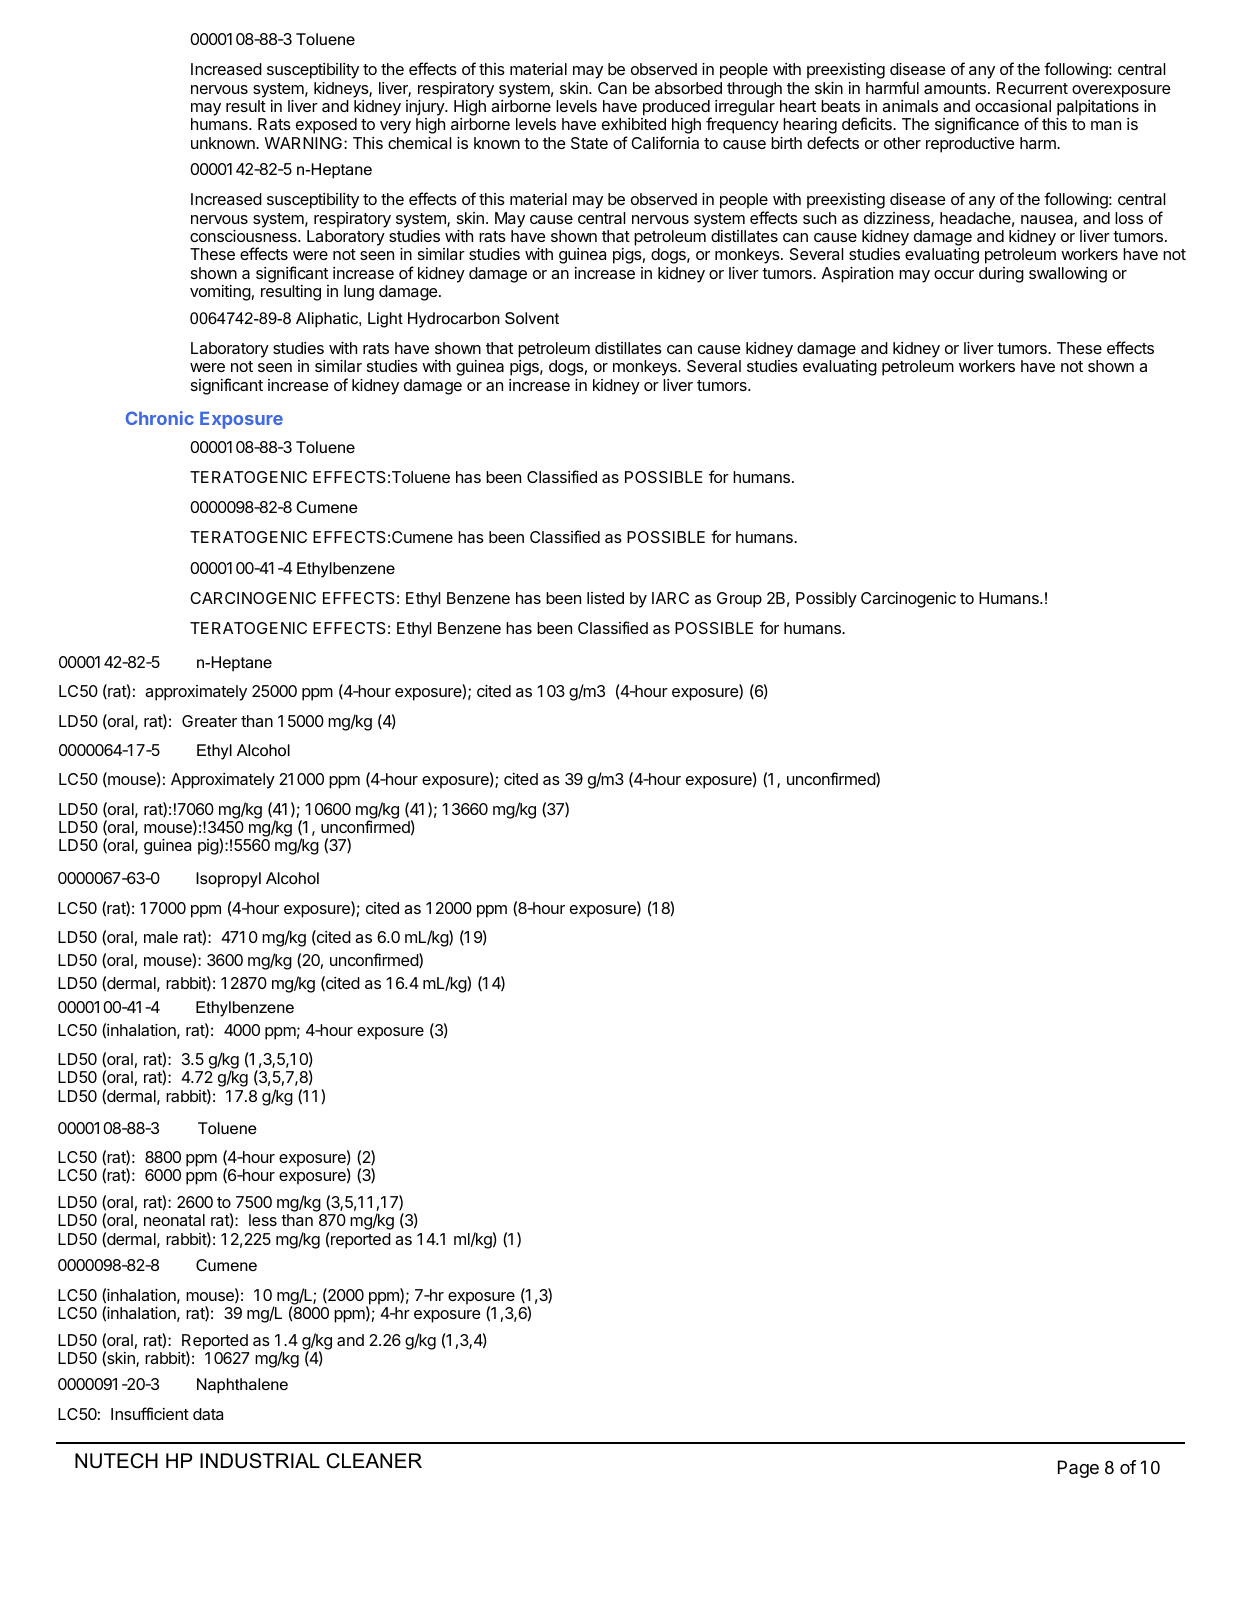 The width and height of the image is (1249, 1616). Describe the element at coordinates (1078, 1469) in the image. I see `Page` at that location.
